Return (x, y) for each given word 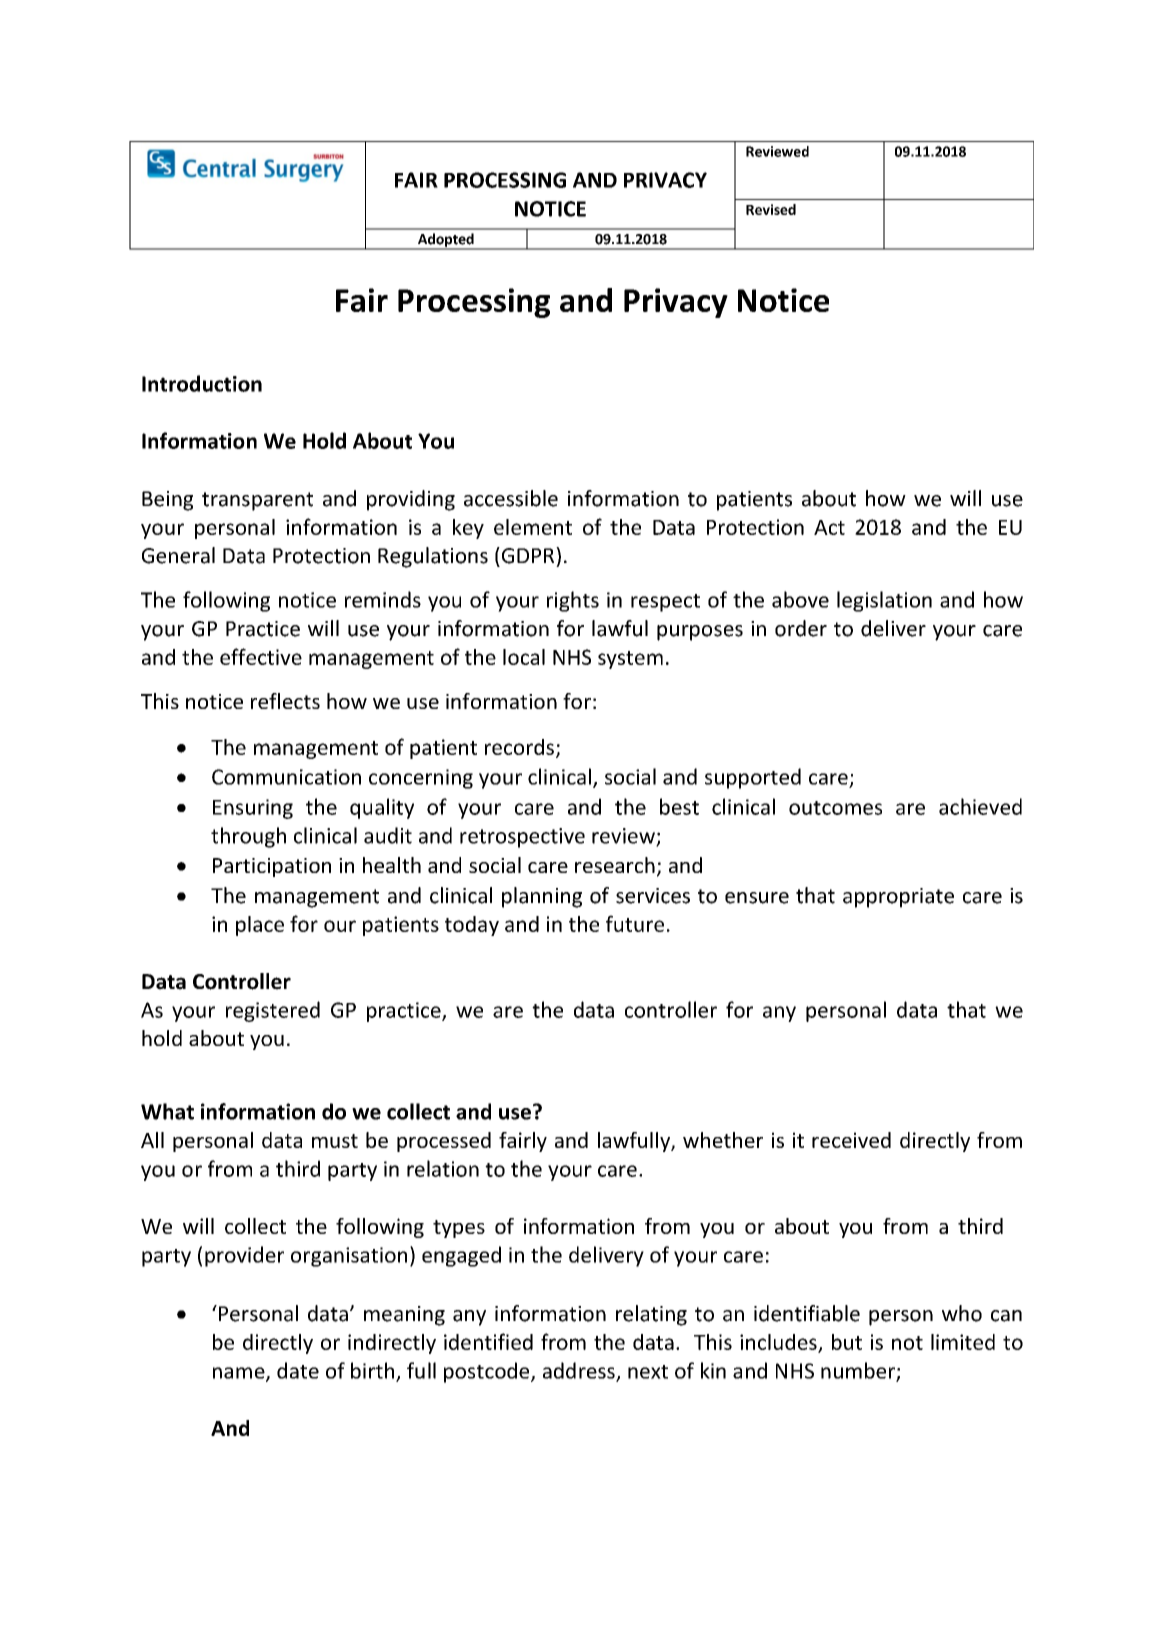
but (847, 1342)
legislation (884, 601)
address (580, 1371)
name (240, 1374)
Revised (771, 209)
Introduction (202, 383)
